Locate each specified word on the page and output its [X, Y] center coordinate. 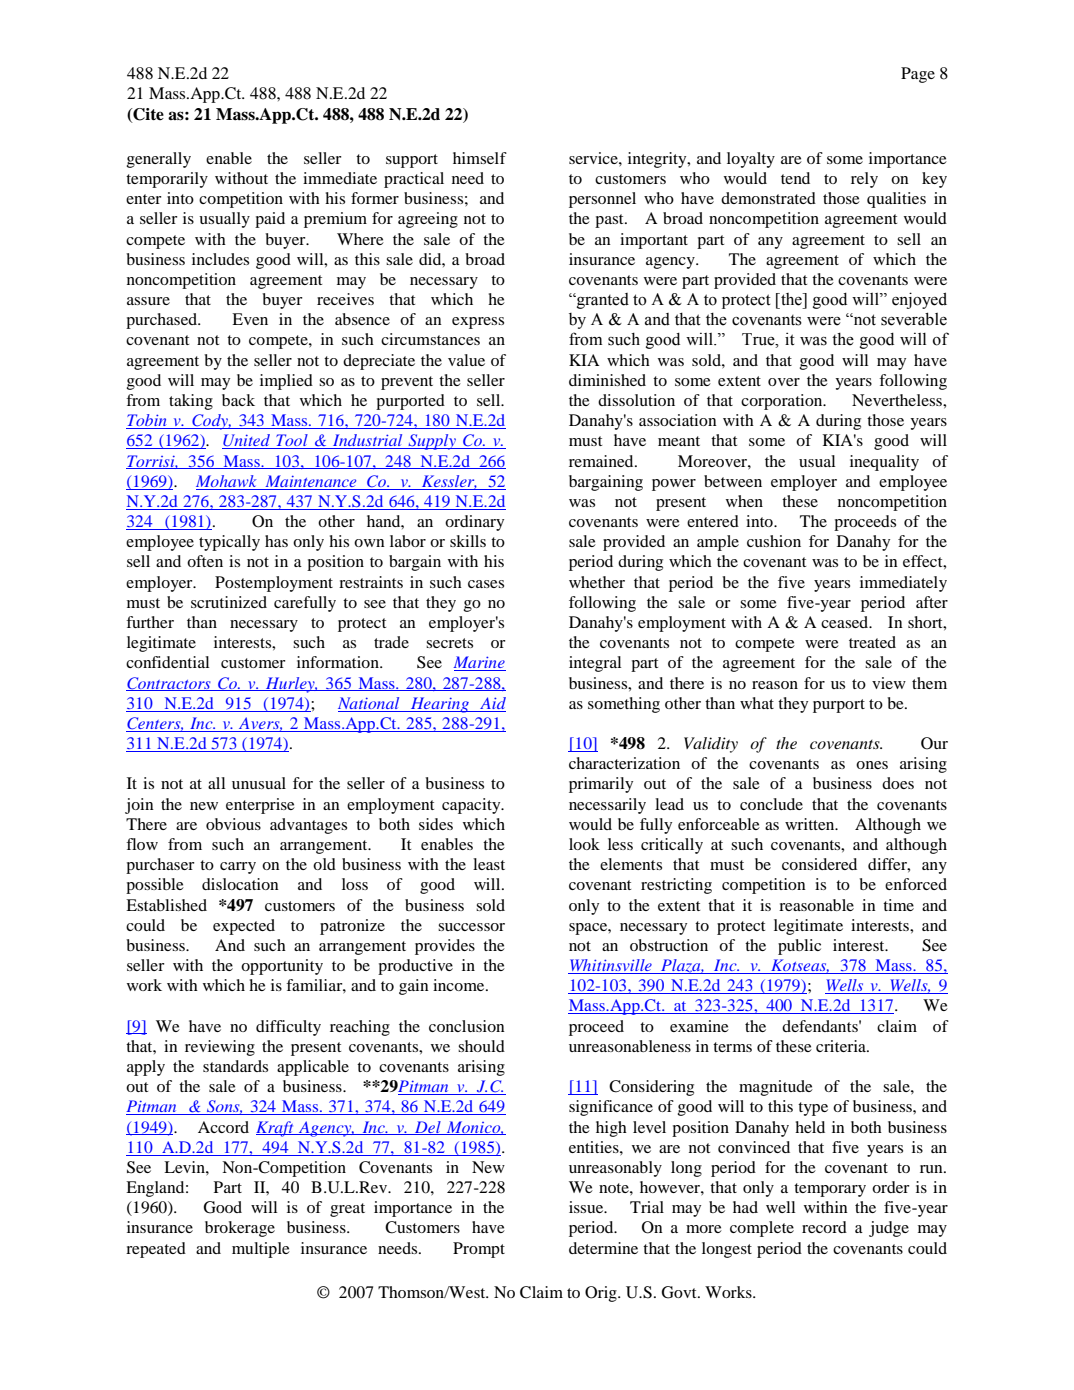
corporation [783, 402]
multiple [261, 1250]
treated [872, 642]
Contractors [169, 684]
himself [480, 158]
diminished [607, 380]
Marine [479, 663]
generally [159, 160]
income [460, 985]
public [799, 947]
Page [918, 75]
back [238, 400]
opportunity [282, 967]
